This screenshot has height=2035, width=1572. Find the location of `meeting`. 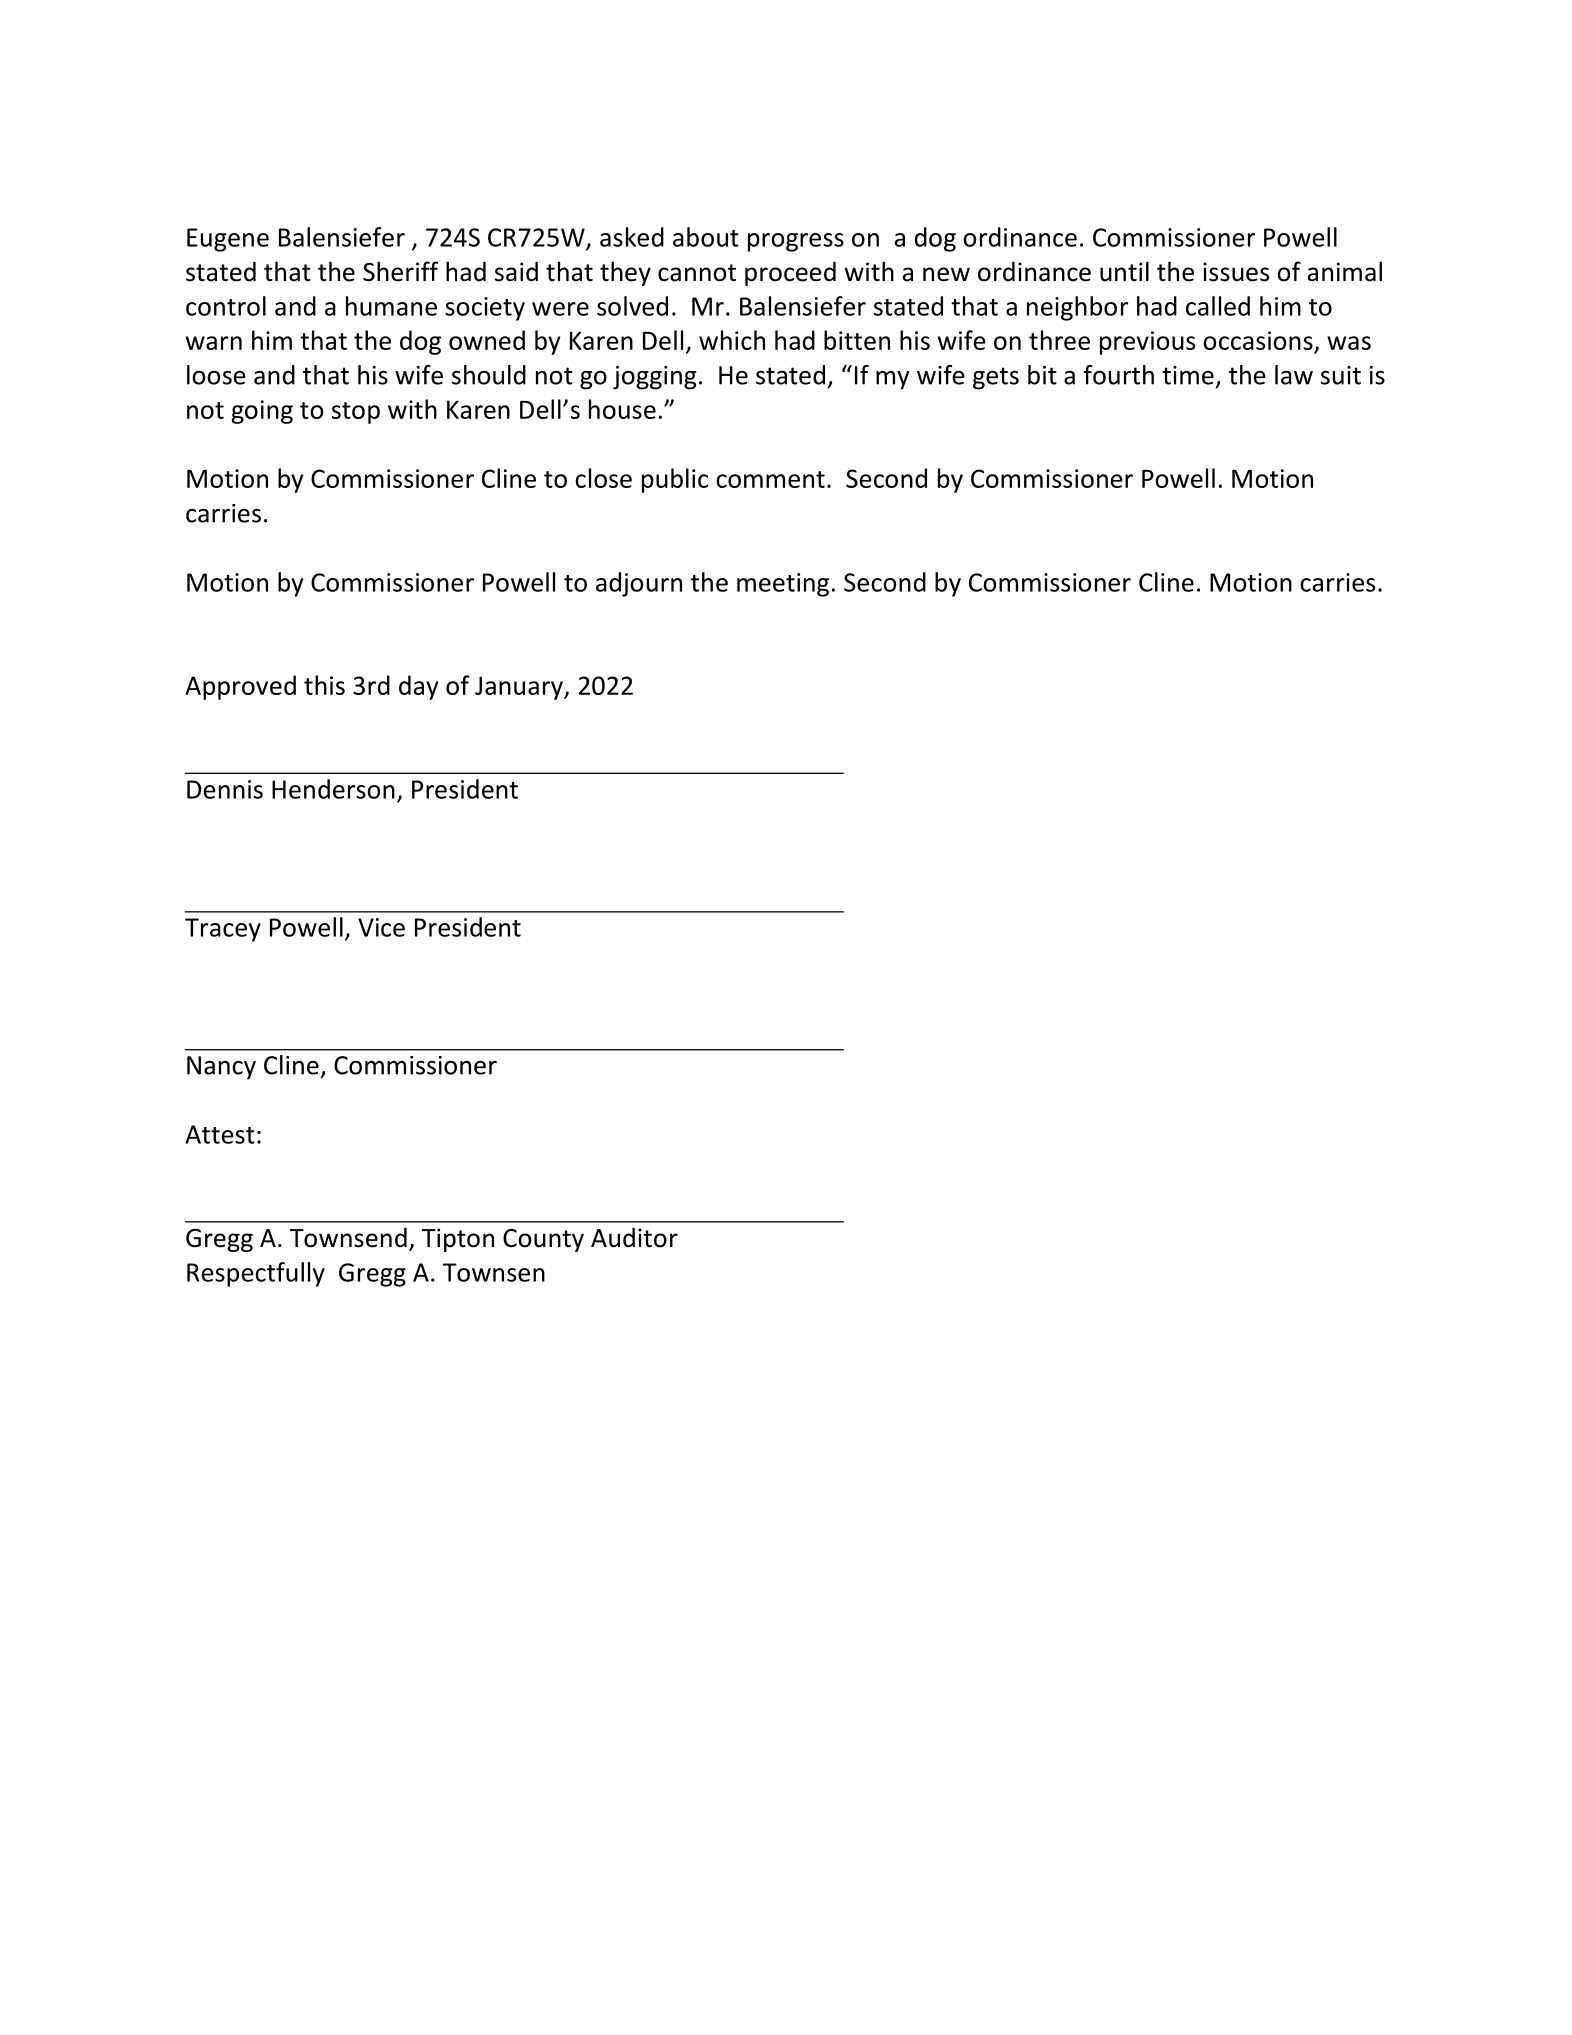

meeting is located at coordinates (783, 585).
